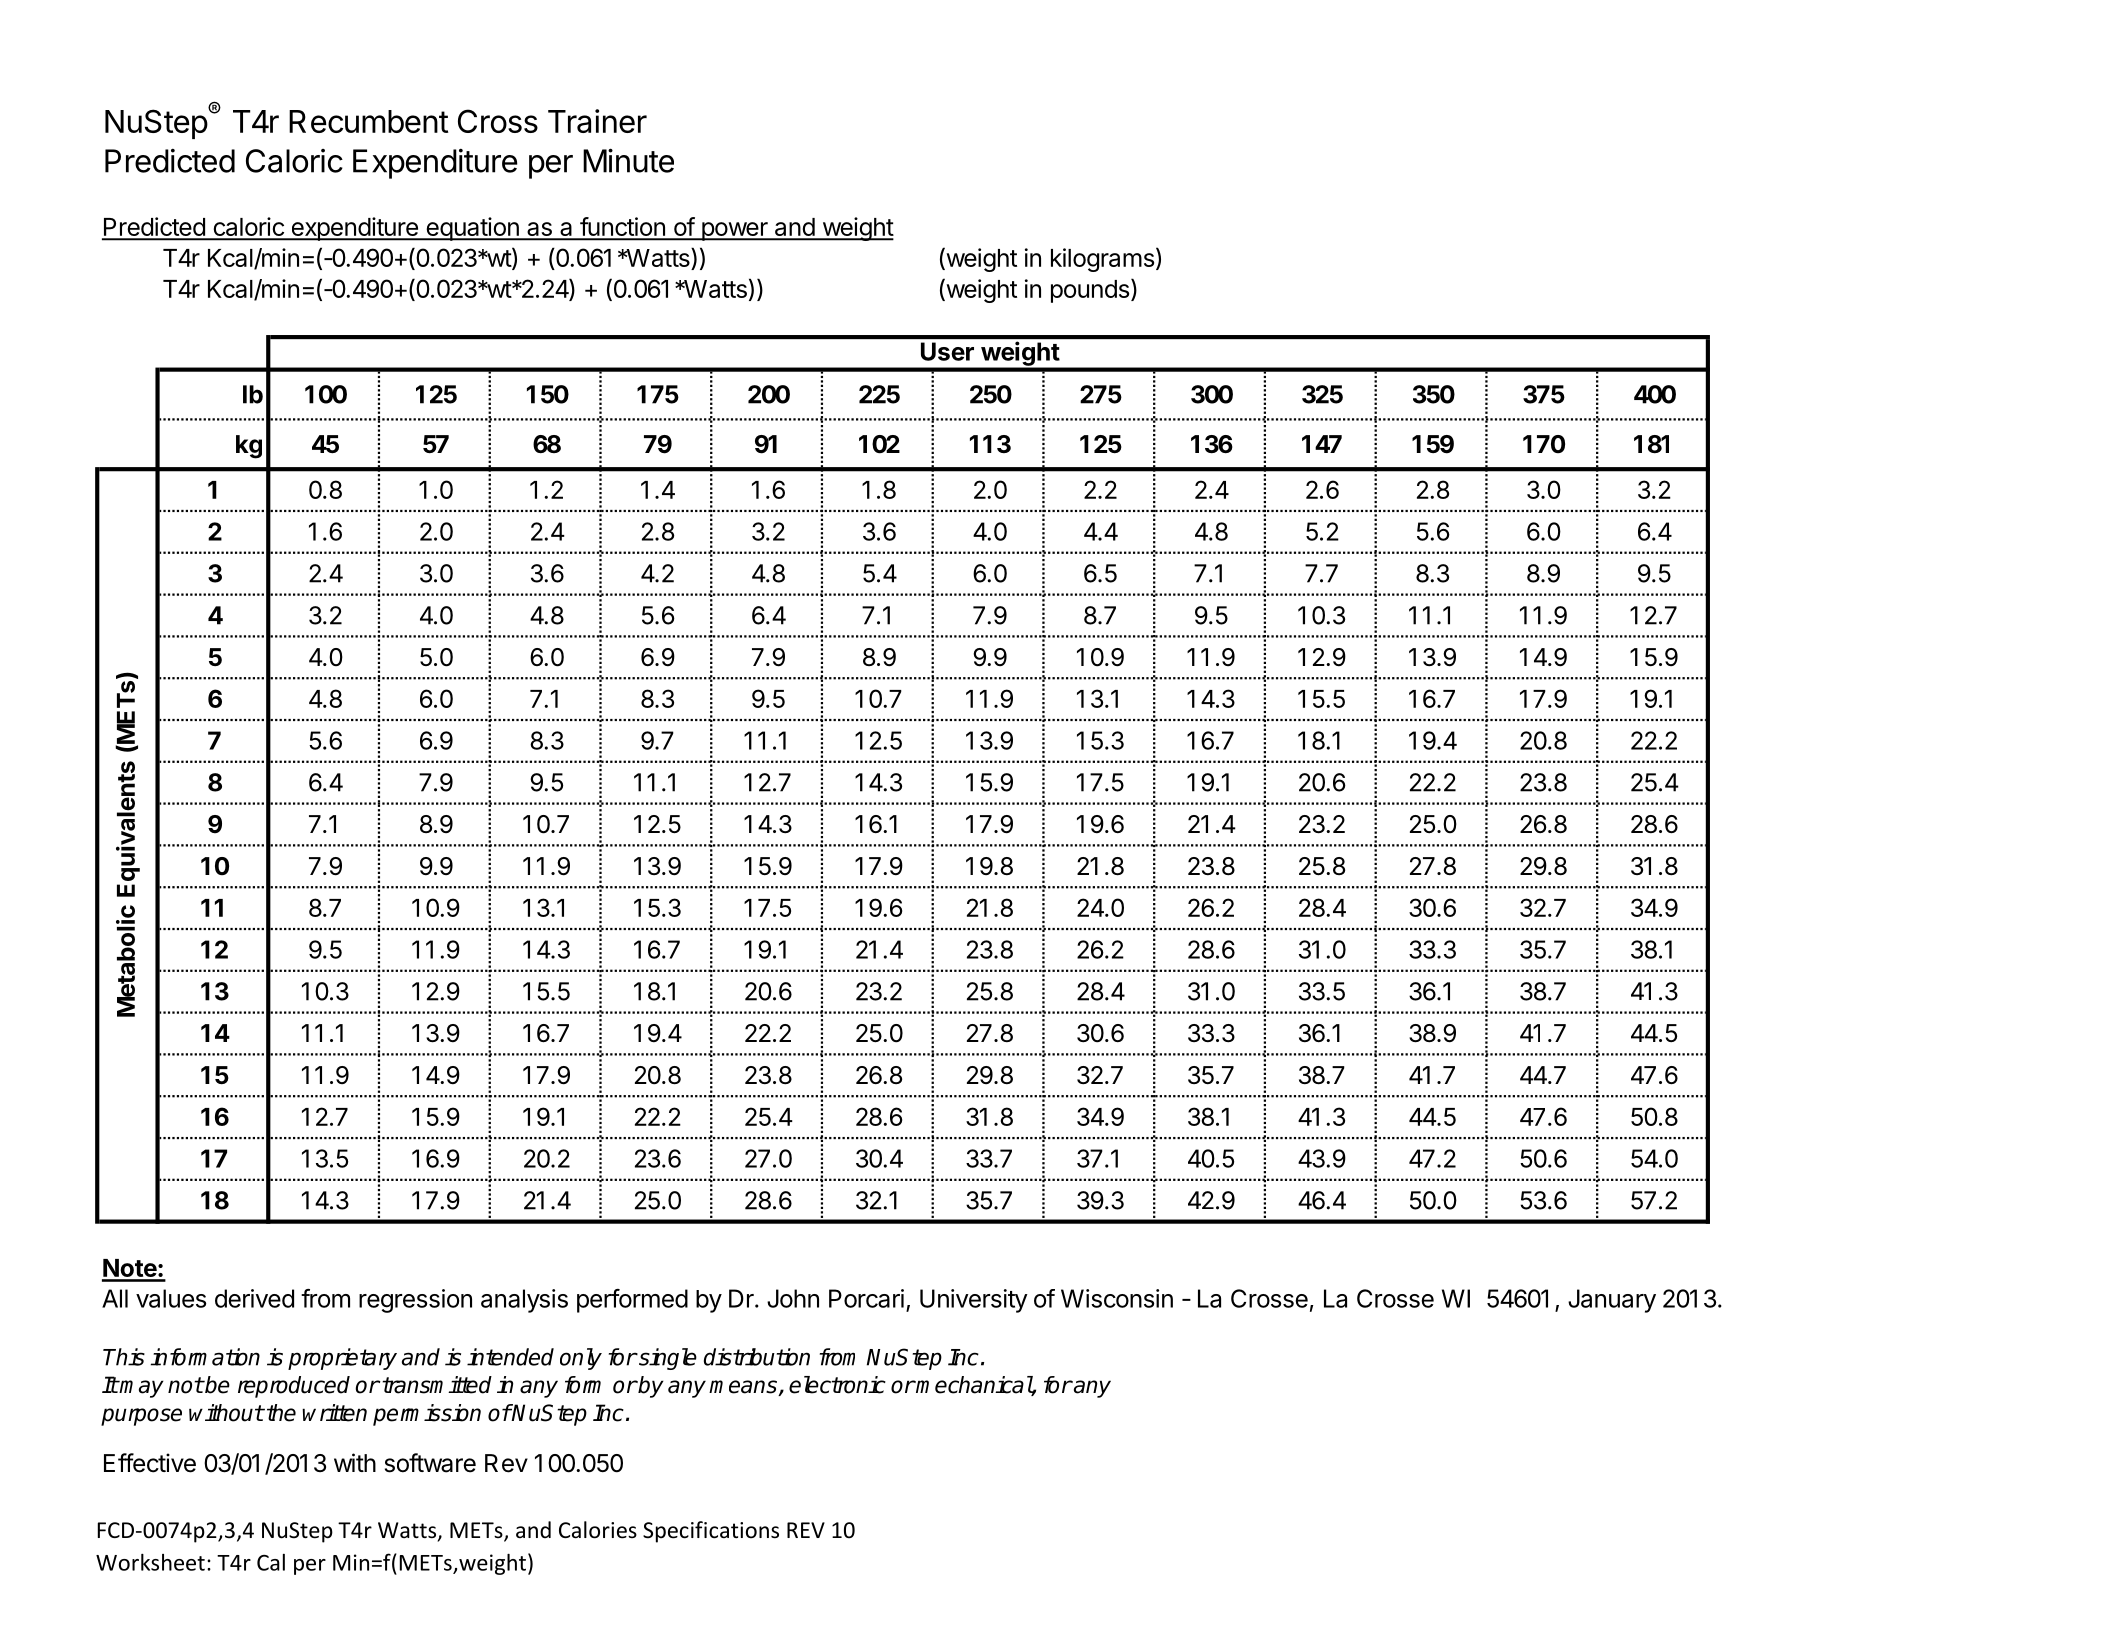  Describe the element at coordinates (254, 1298) in the page. I see `derived` at that location.
